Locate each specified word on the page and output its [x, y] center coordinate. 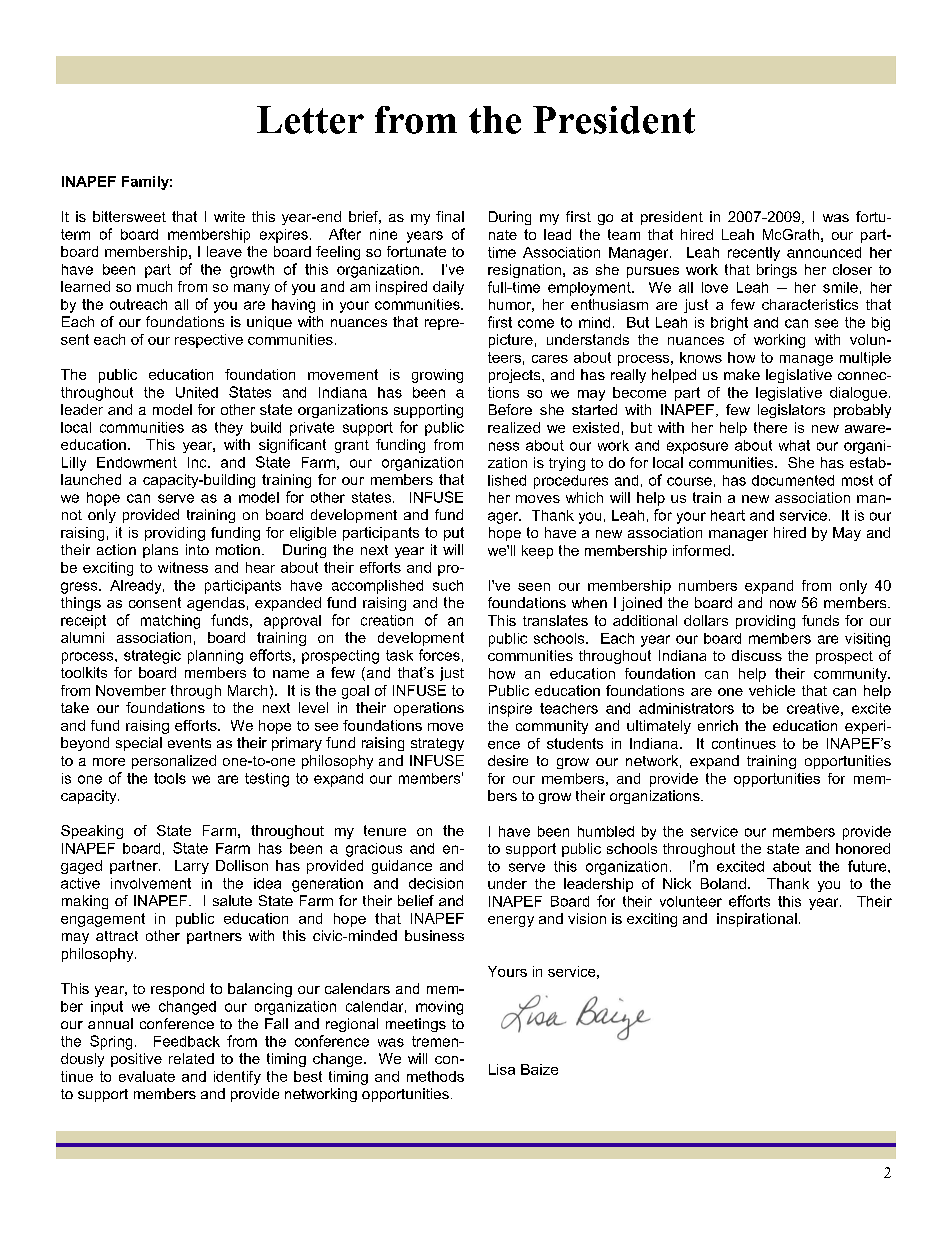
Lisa [502, 1069]
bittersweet [129, 216]
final [450, 216]
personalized [174, 762]
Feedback [187, 1041]
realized [514, 427]
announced [824, 252]
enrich [718, 725]
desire [508, 760]
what [794, 445]
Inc [198, 462]
